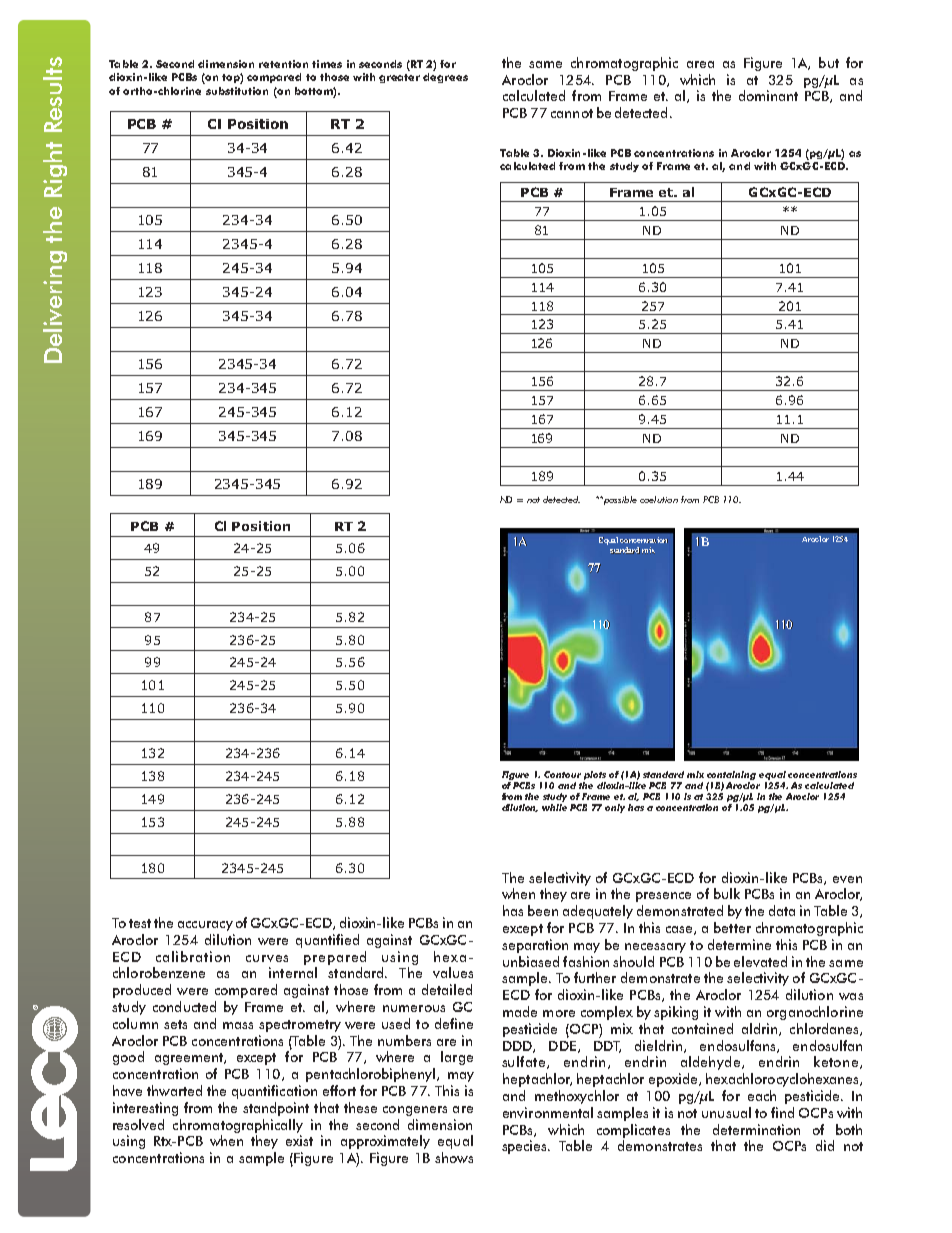 The image size is (952, 1233). I want to click on dominant, so click(768, 95).
